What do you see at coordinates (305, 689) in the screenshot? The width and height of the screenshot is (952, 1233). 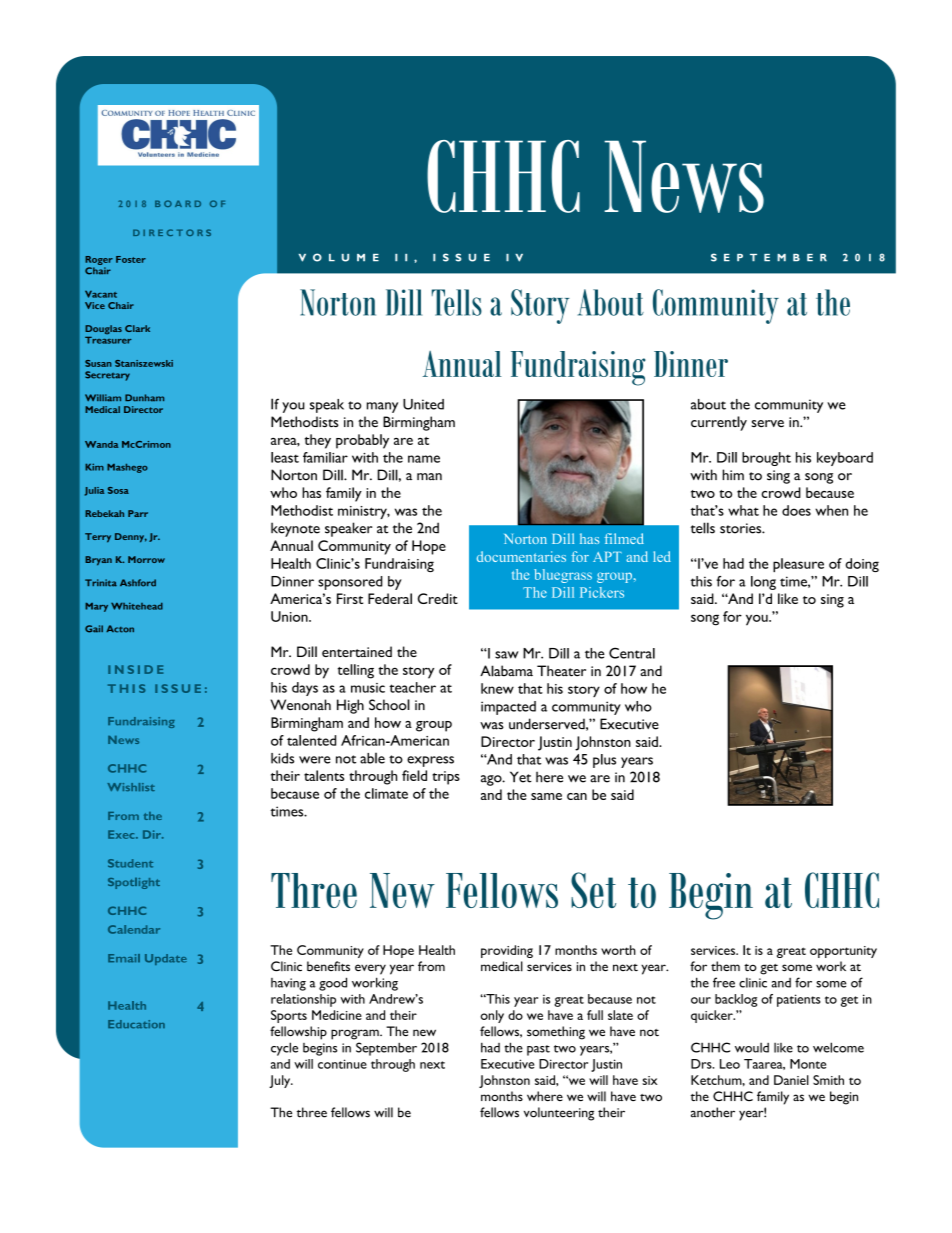 I see `days` at bounding box center [305, 689].
